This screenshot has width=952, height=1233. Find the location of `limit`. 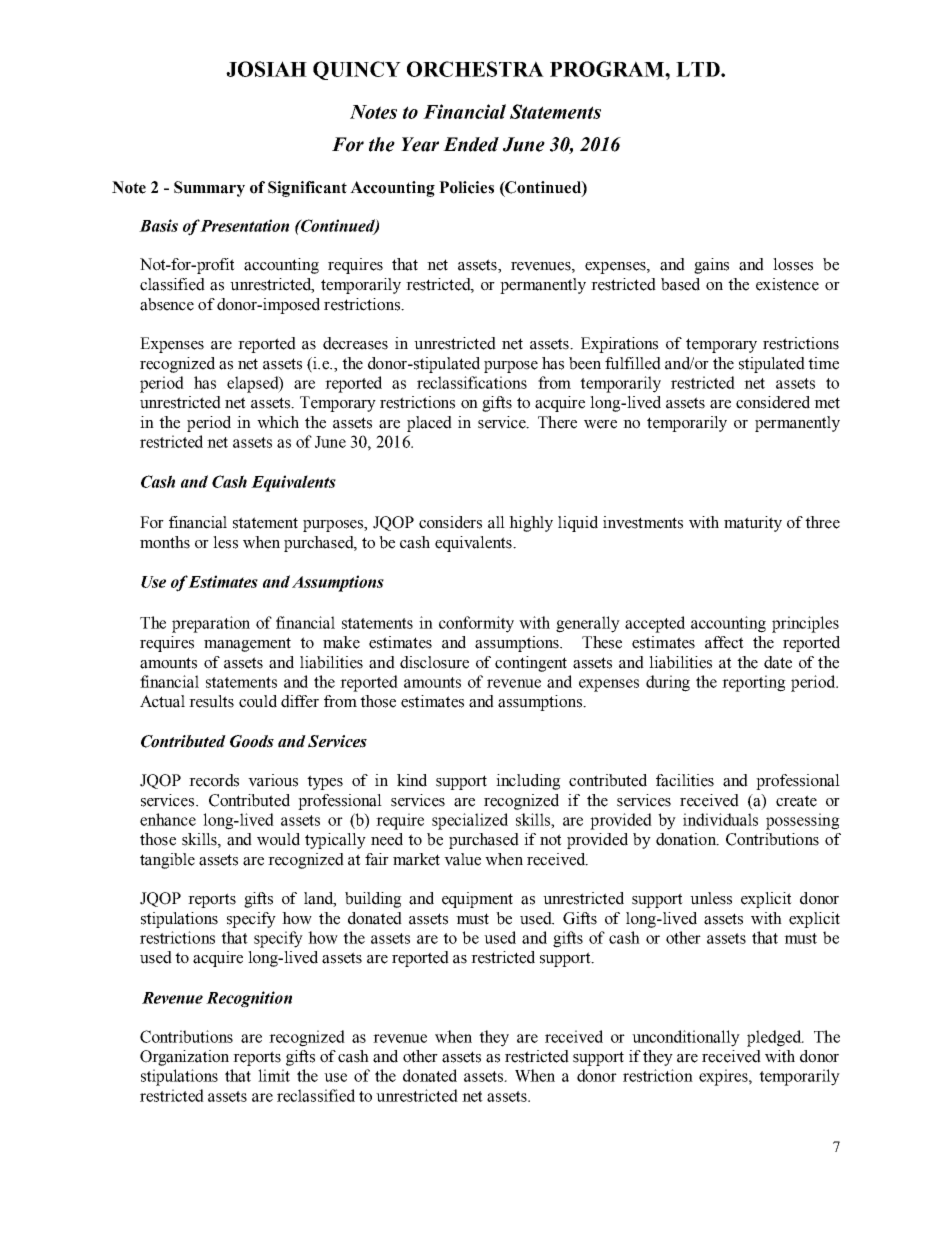

limit is located at coordinates (274, 1075).
